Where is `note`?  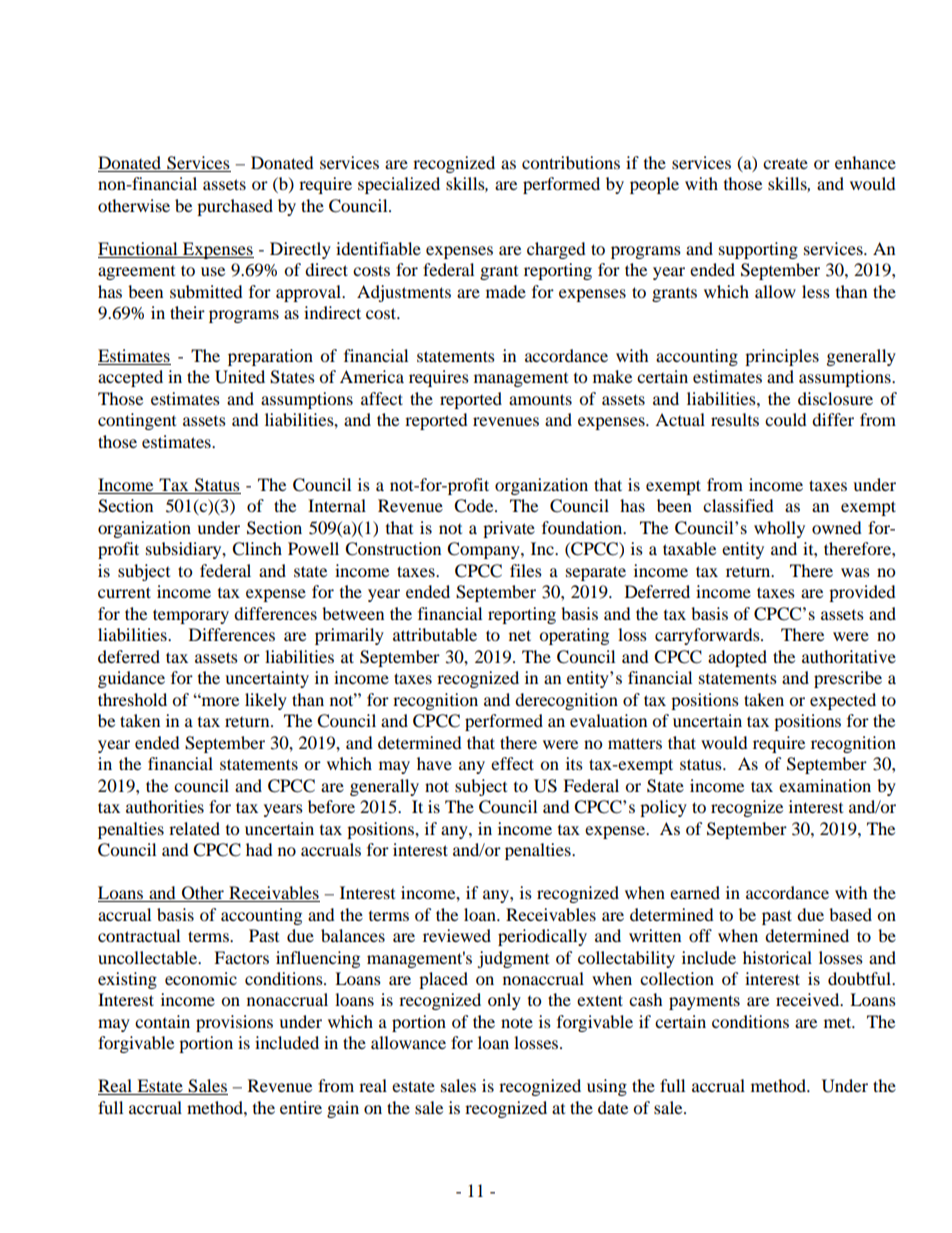
note is located at coordinates (517, 1023).
